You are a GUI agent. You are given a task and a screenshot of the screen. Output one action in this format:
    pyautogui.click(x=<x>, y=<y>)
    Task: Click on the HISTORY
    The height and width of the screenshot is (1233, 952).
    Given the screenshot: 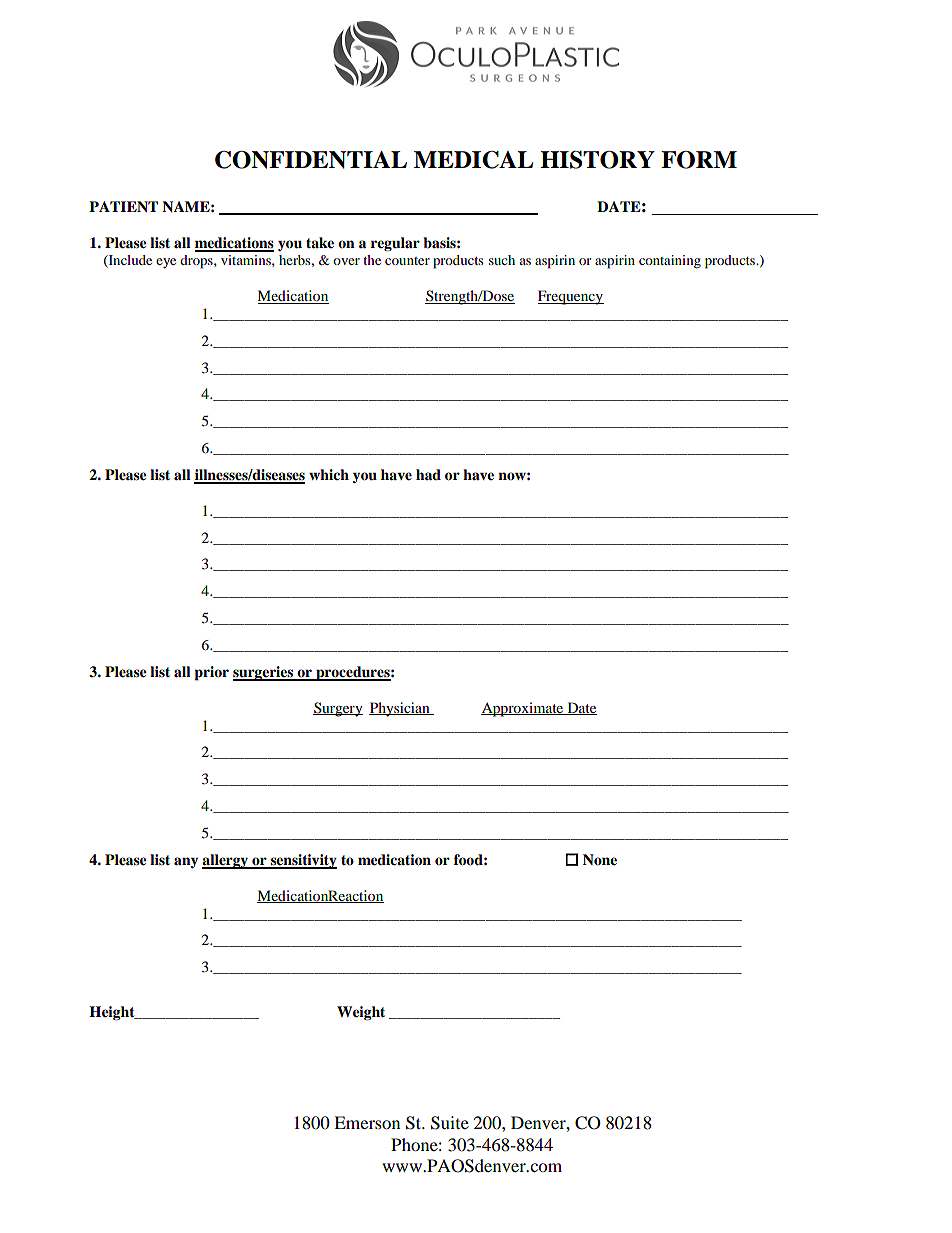 What is the action you would take?
    pyautogui.click(x=597, y=160)
